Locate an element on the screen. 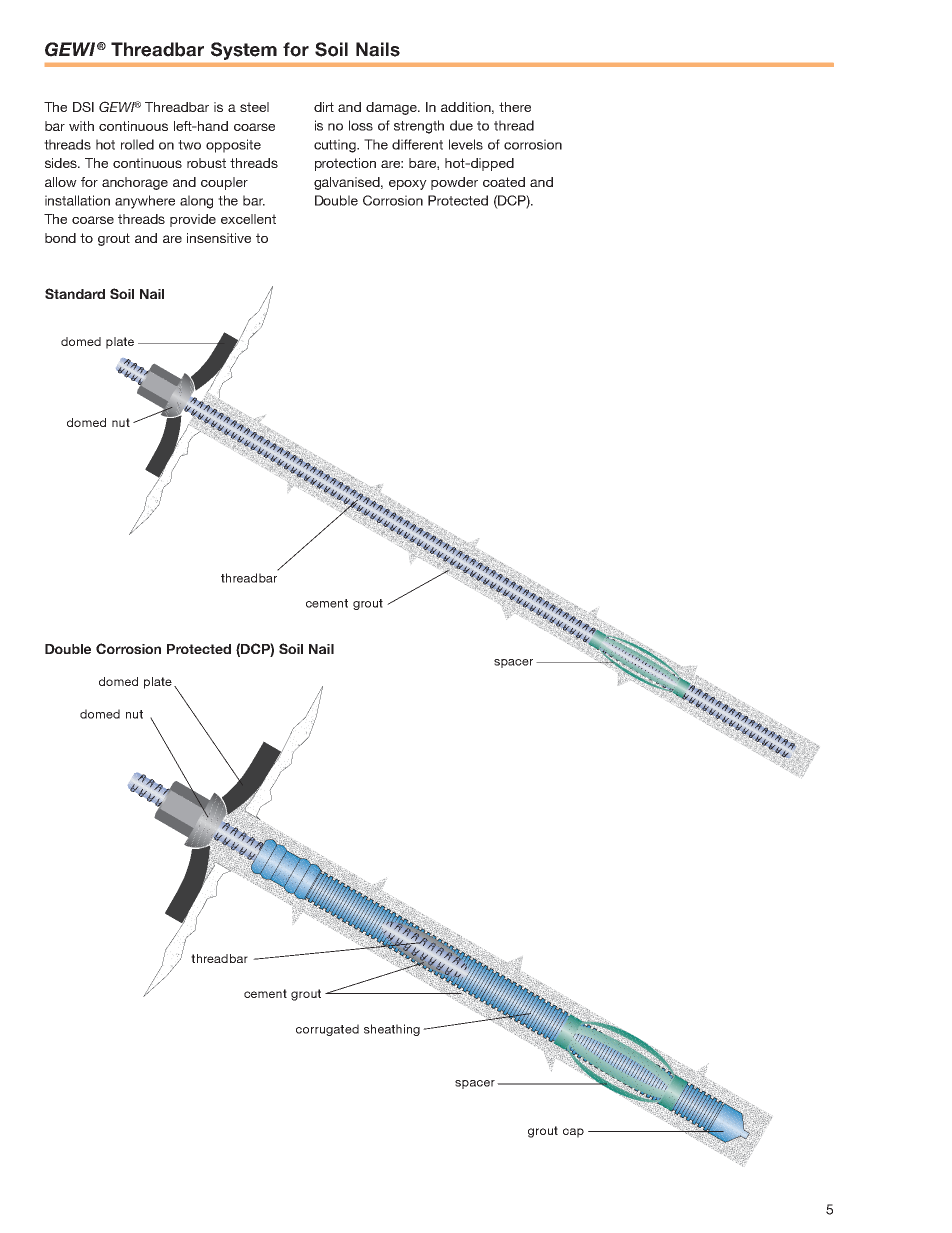  cap is located at coordinates (573, 1133).
